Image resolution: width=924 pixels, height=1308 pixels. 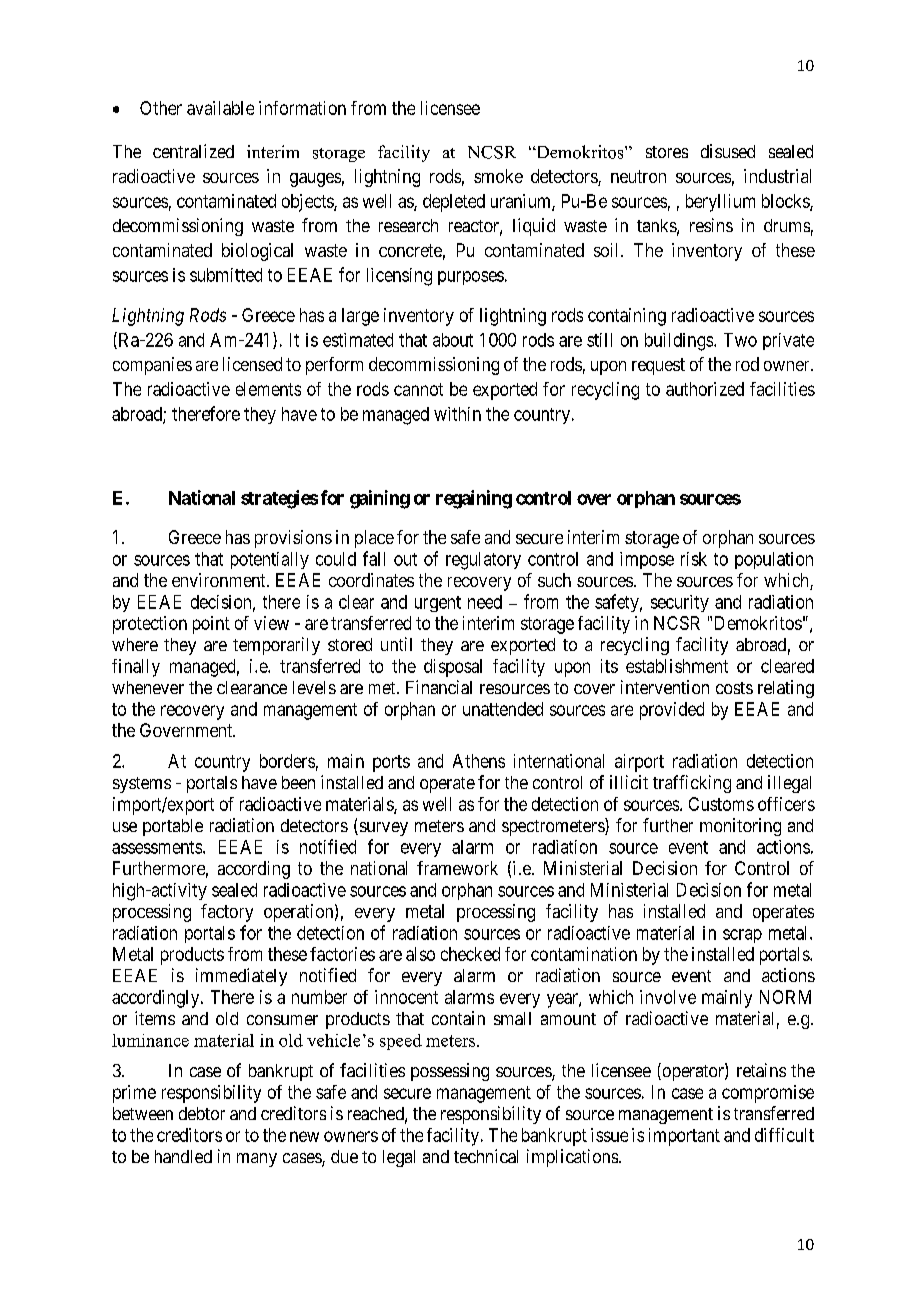 What do you see at coordinates (252, 364) in the screenshot?
I see `licensed` at bounding box center [252, 364].
